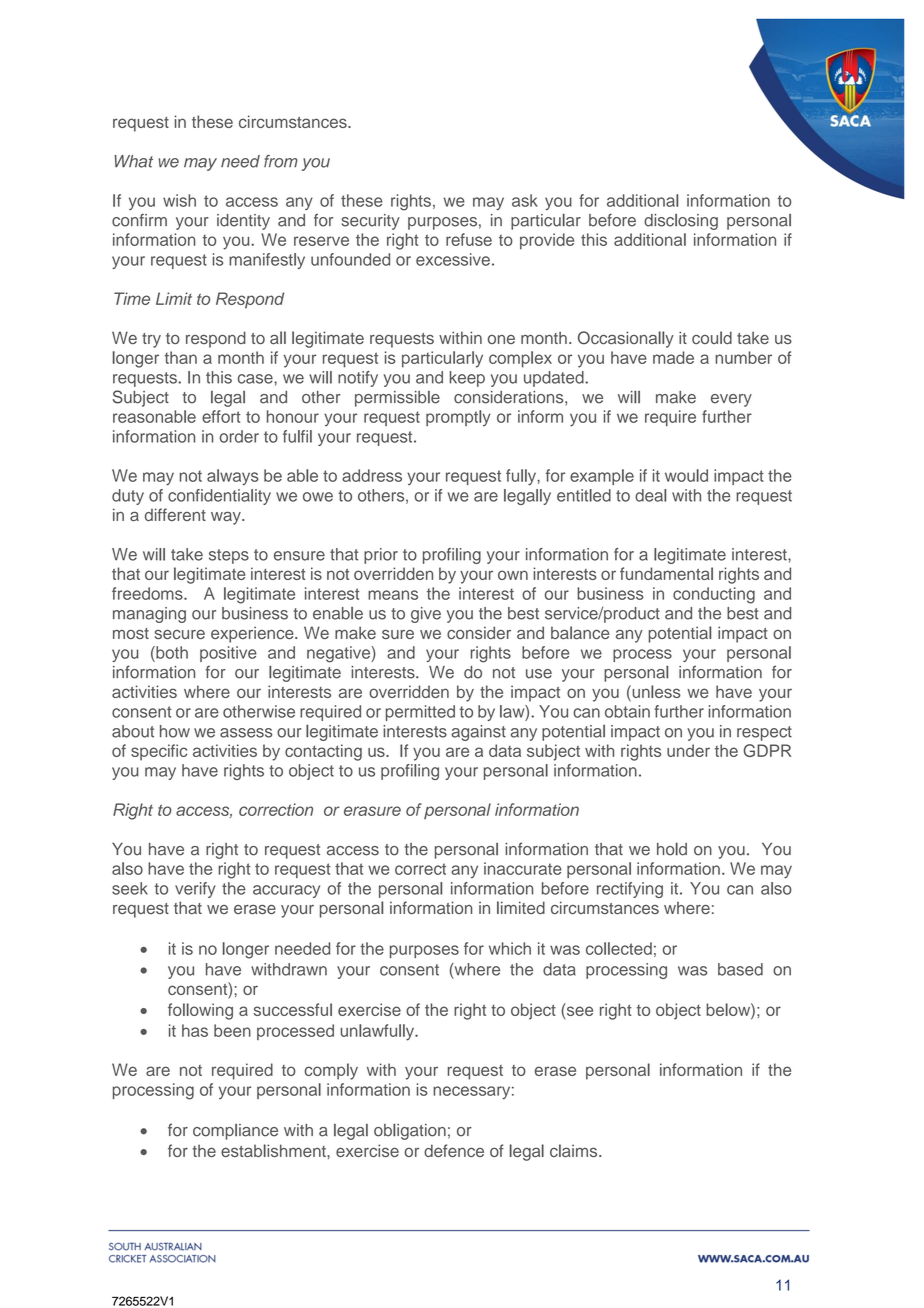 The width and height of the page is (924, 1308). What do you see at coordinates (686, 475) in the page?
I see `would` at bounding box center [686, 475].
